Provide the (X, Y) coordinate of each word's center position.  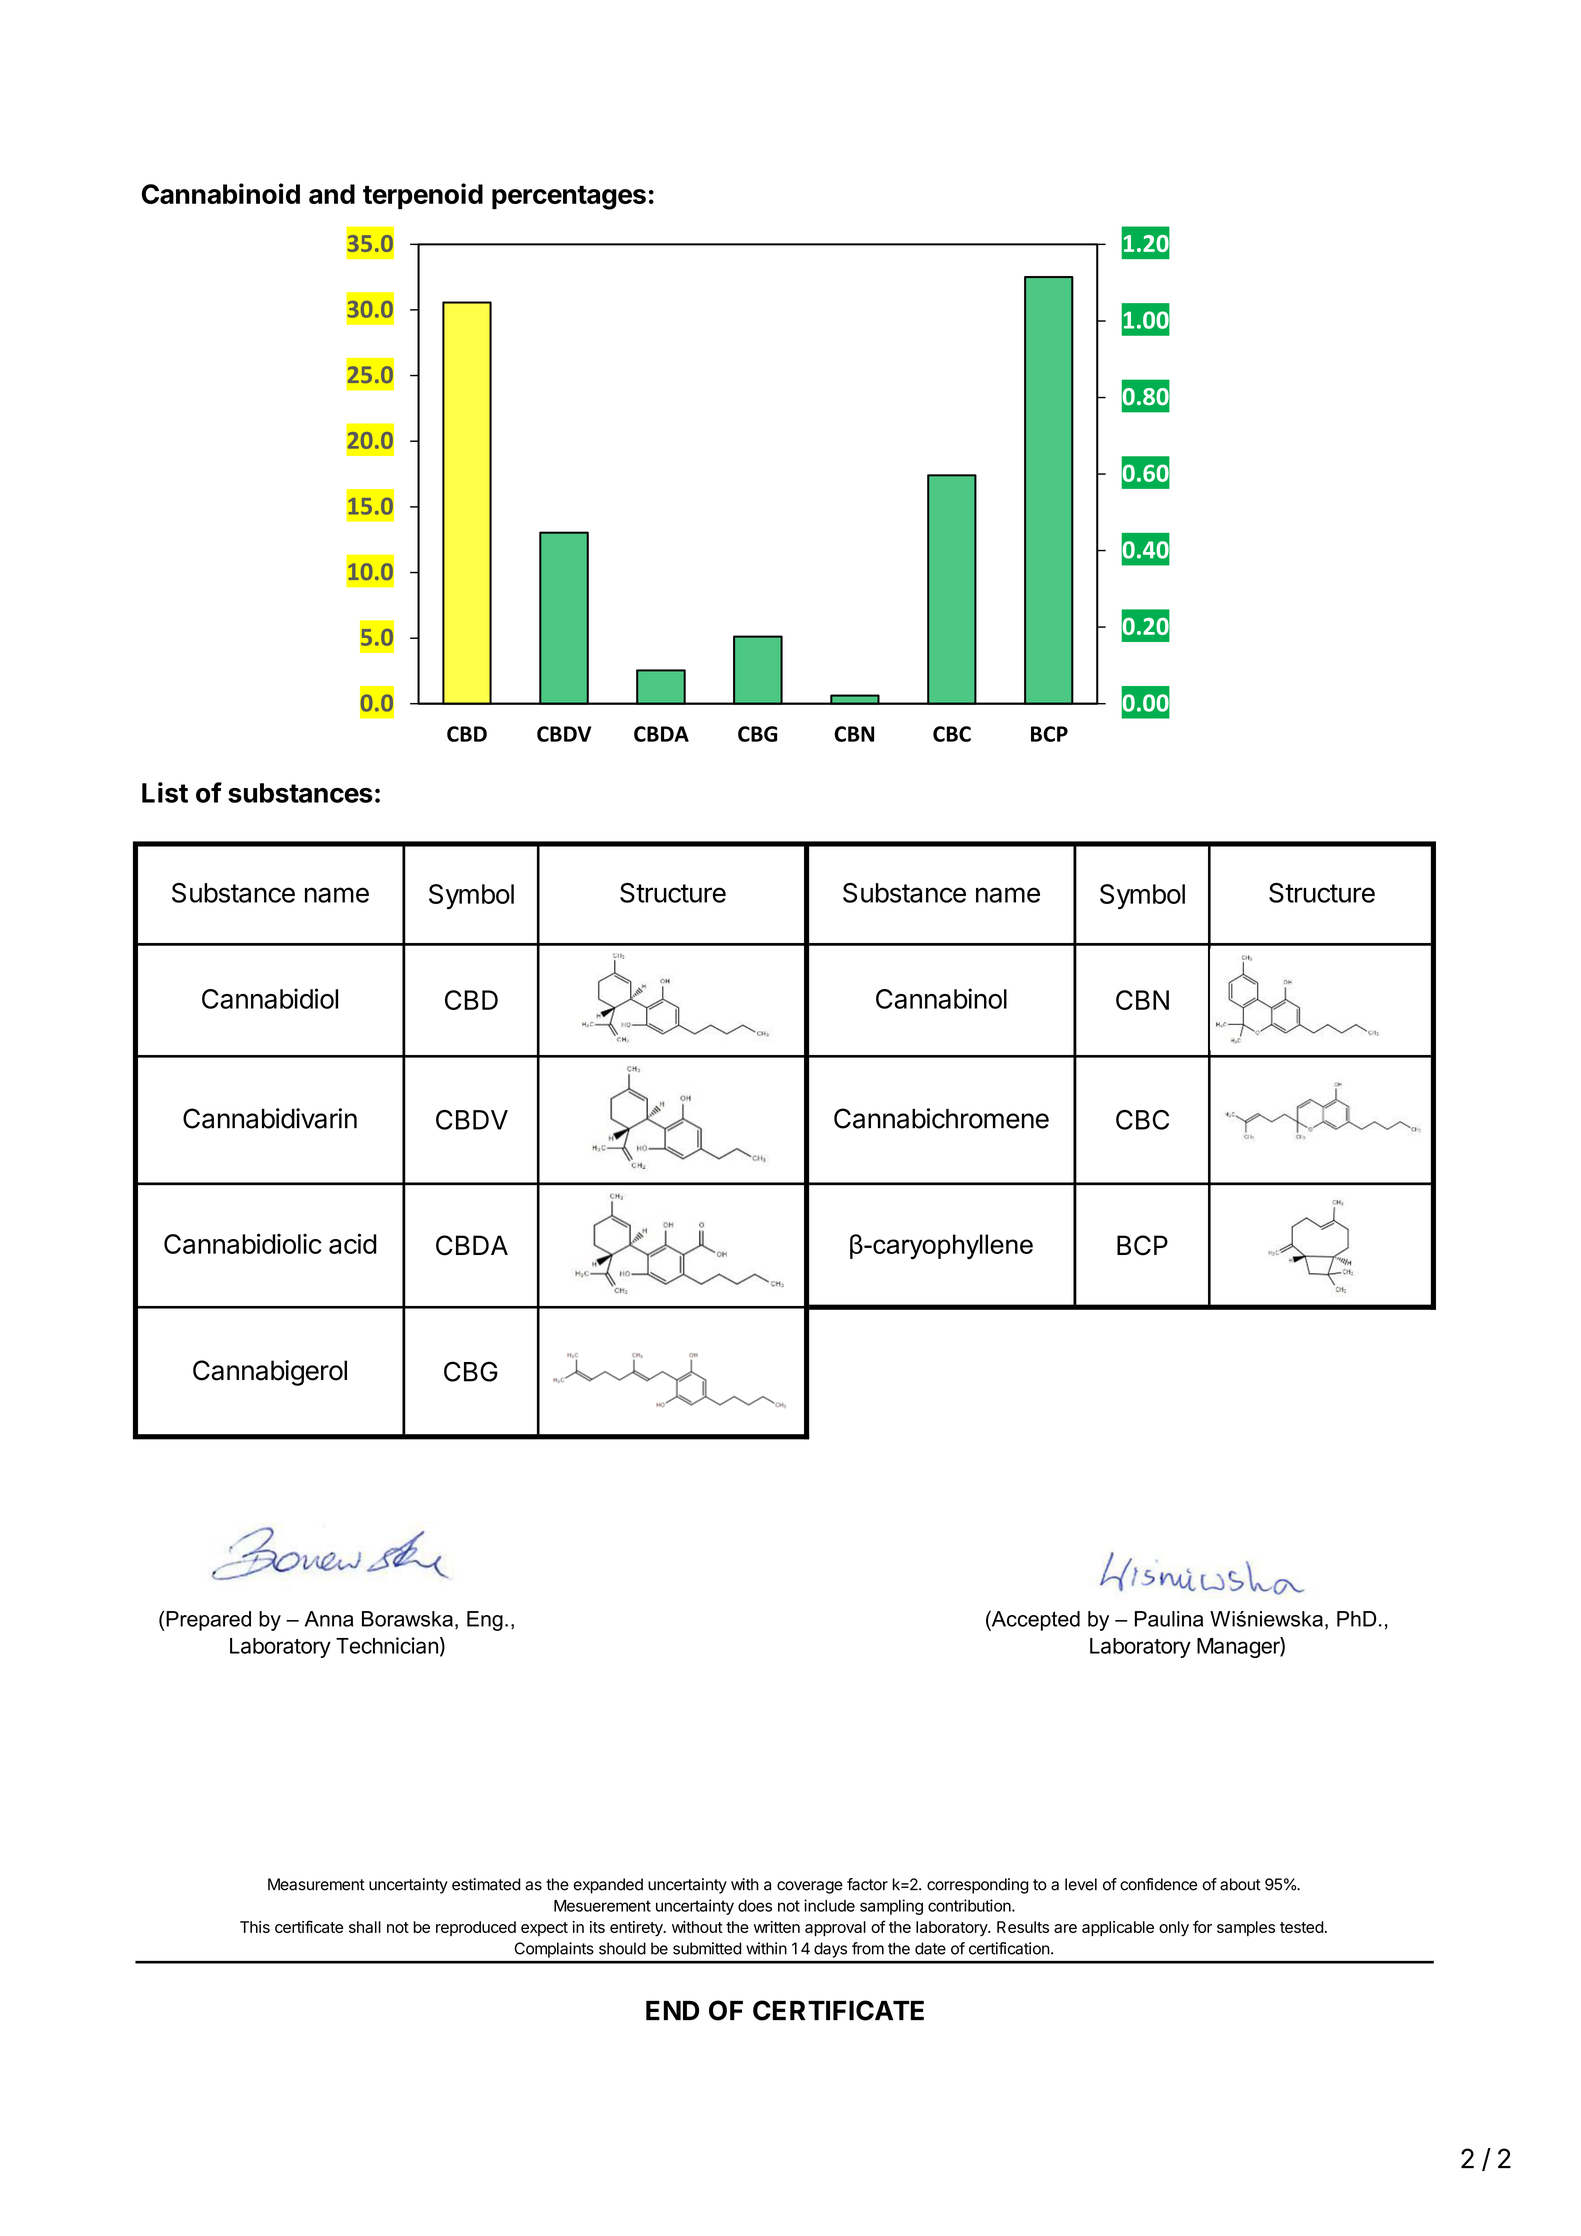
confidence (1158, 1884)
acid (353, 1243)
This (255, 1927)
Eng (485, 1621)
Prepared (207, 1621)
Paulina (1169, 1619)
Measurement (316, 1884)
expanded (608, 1886)
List (165, 792)
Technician (387, 1645)
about (1240, 1884)
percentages (569, 198)
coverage (810, 1887)
